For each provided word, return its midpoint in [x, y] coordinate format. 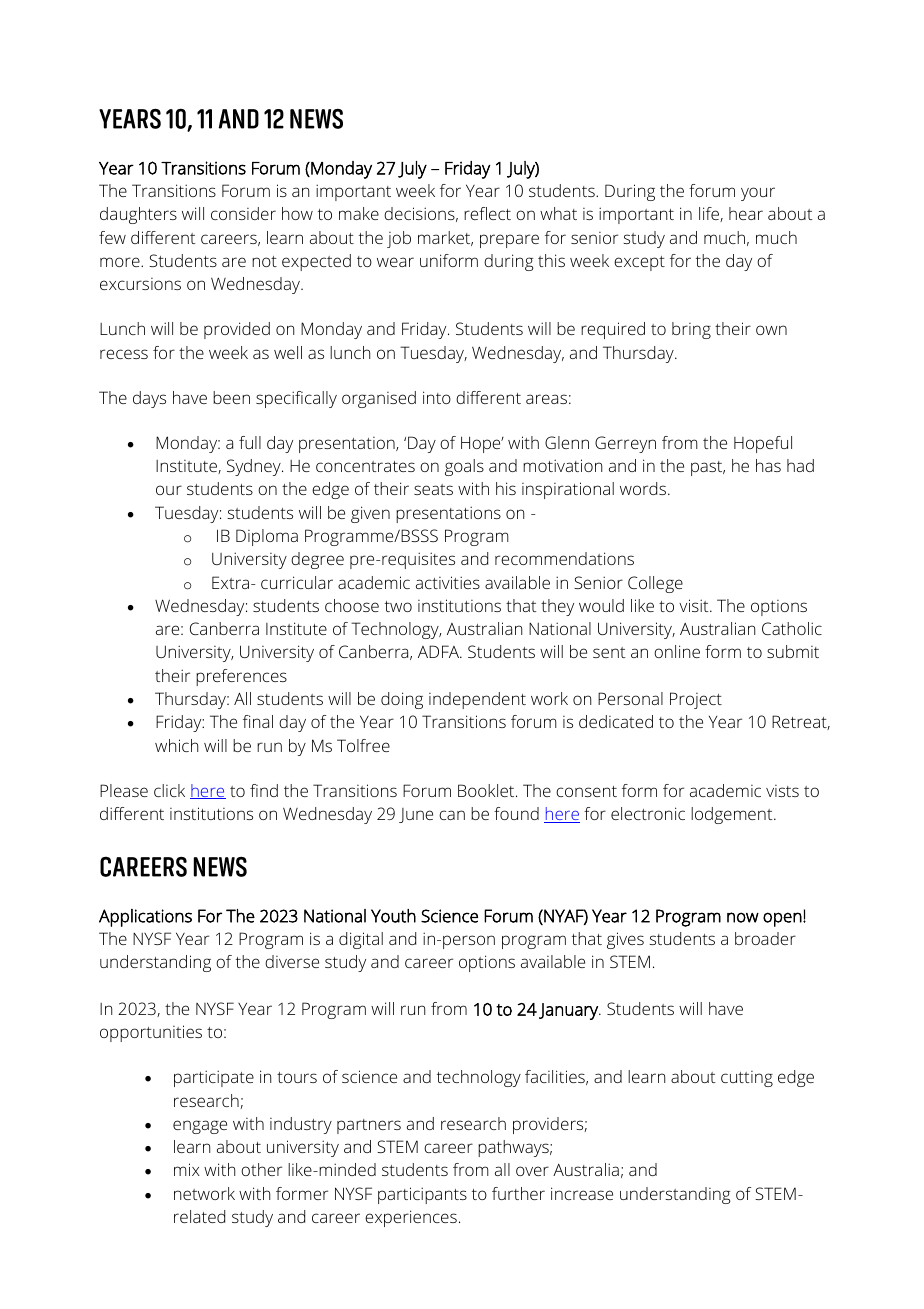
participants [422, 1195]
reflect [487, 213]
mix [187, 1169]
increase [582, 1193]
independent [477, 700]
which [176, 745]
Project [696, 700]
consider [243, 213]
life [710, 214]
